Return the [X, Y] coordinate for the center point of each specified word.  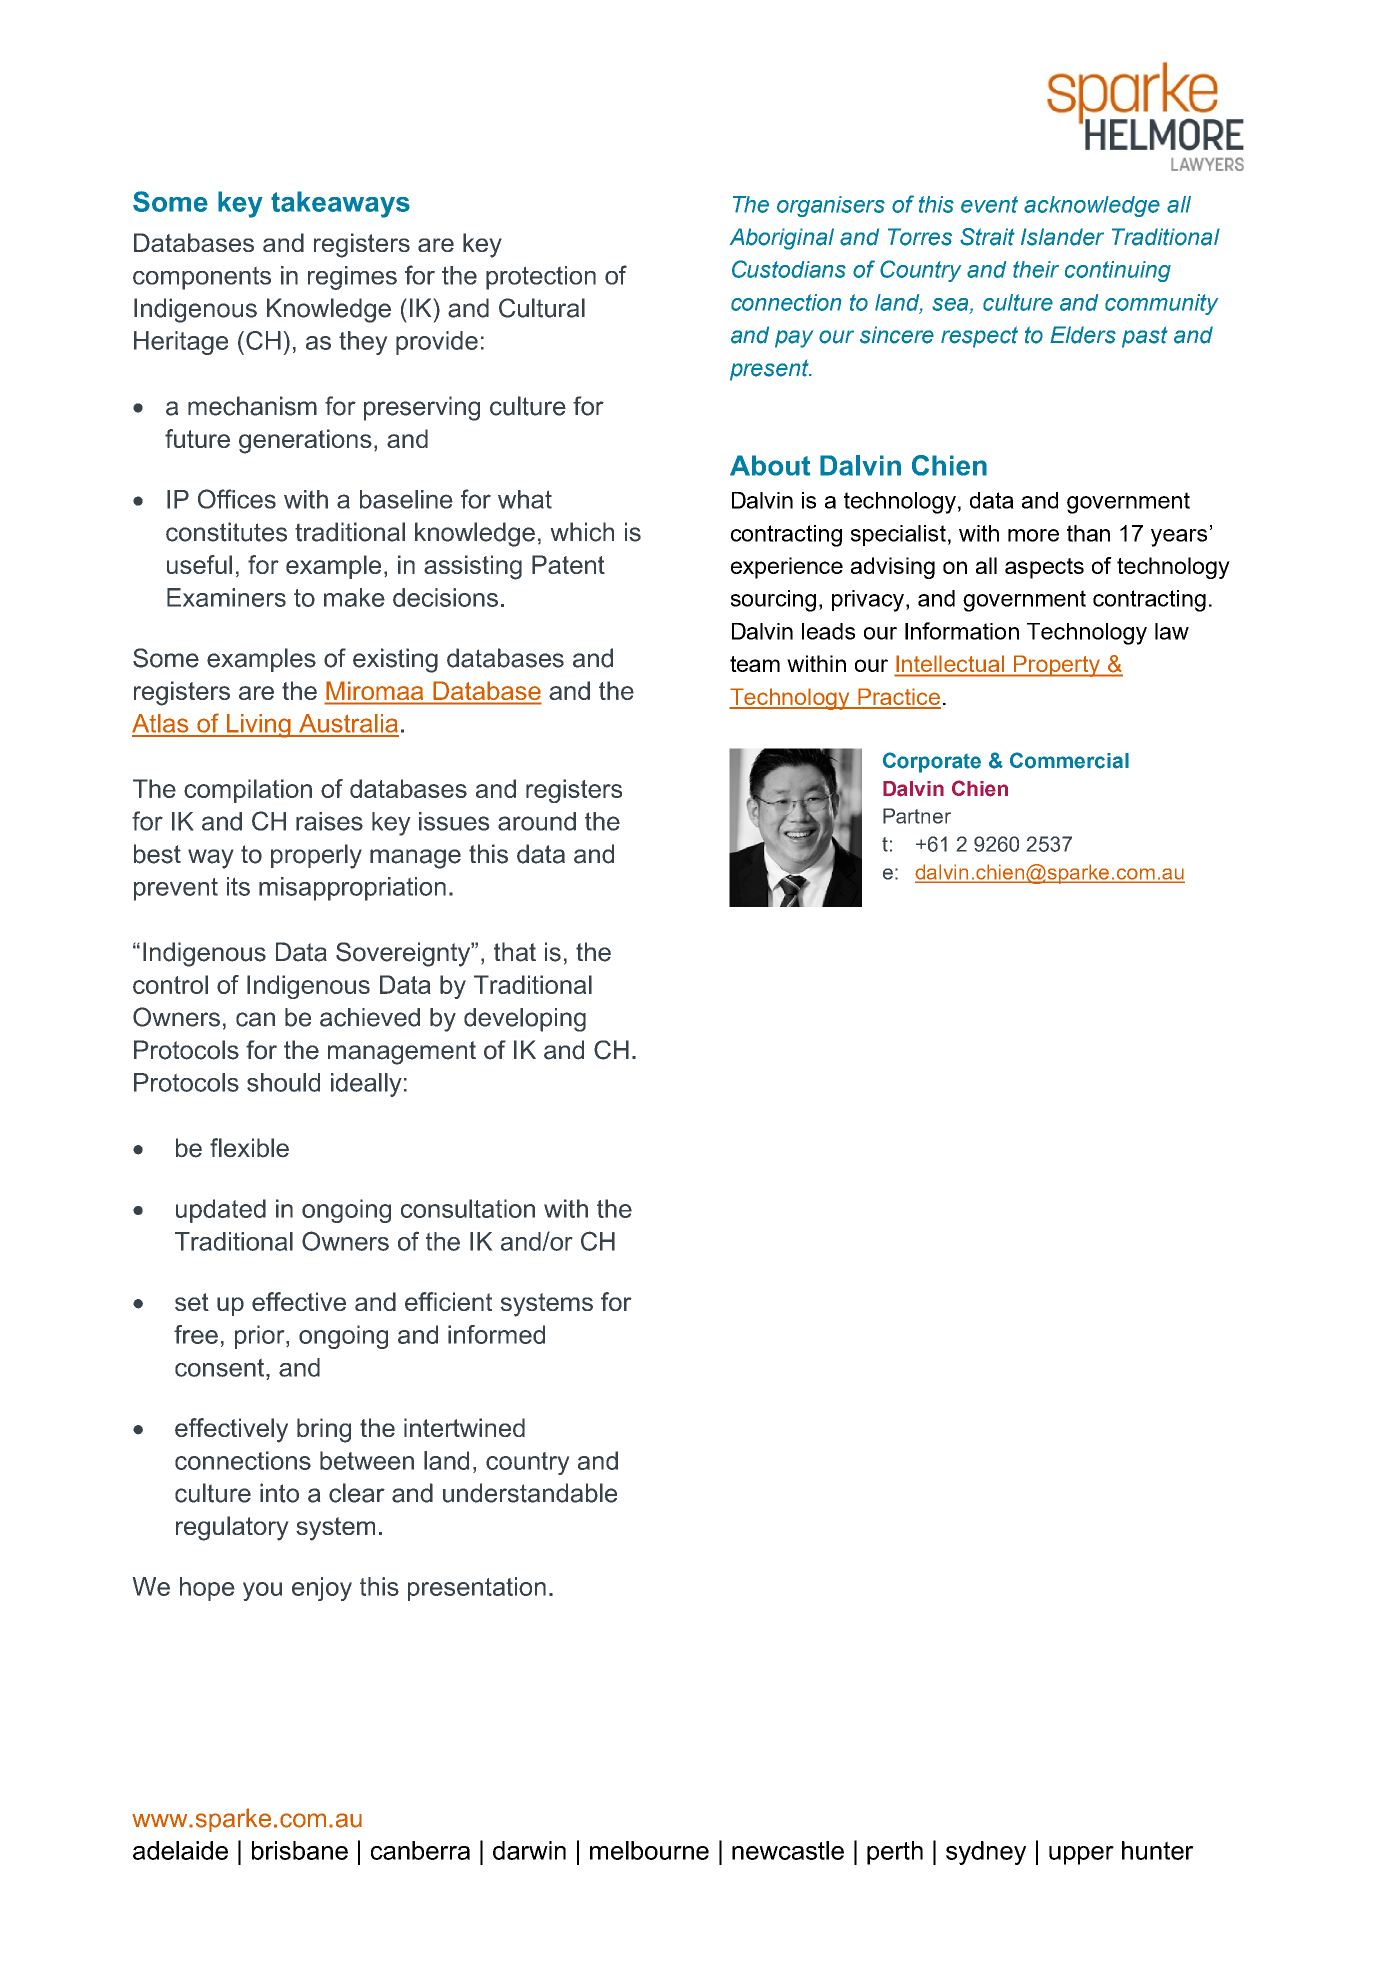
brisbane [300, 1850]
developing [525, 1020]
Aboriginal [782, 239]
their [1036, 269]
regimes [352, 278]
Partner [917, 816]
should [283, 1082]
